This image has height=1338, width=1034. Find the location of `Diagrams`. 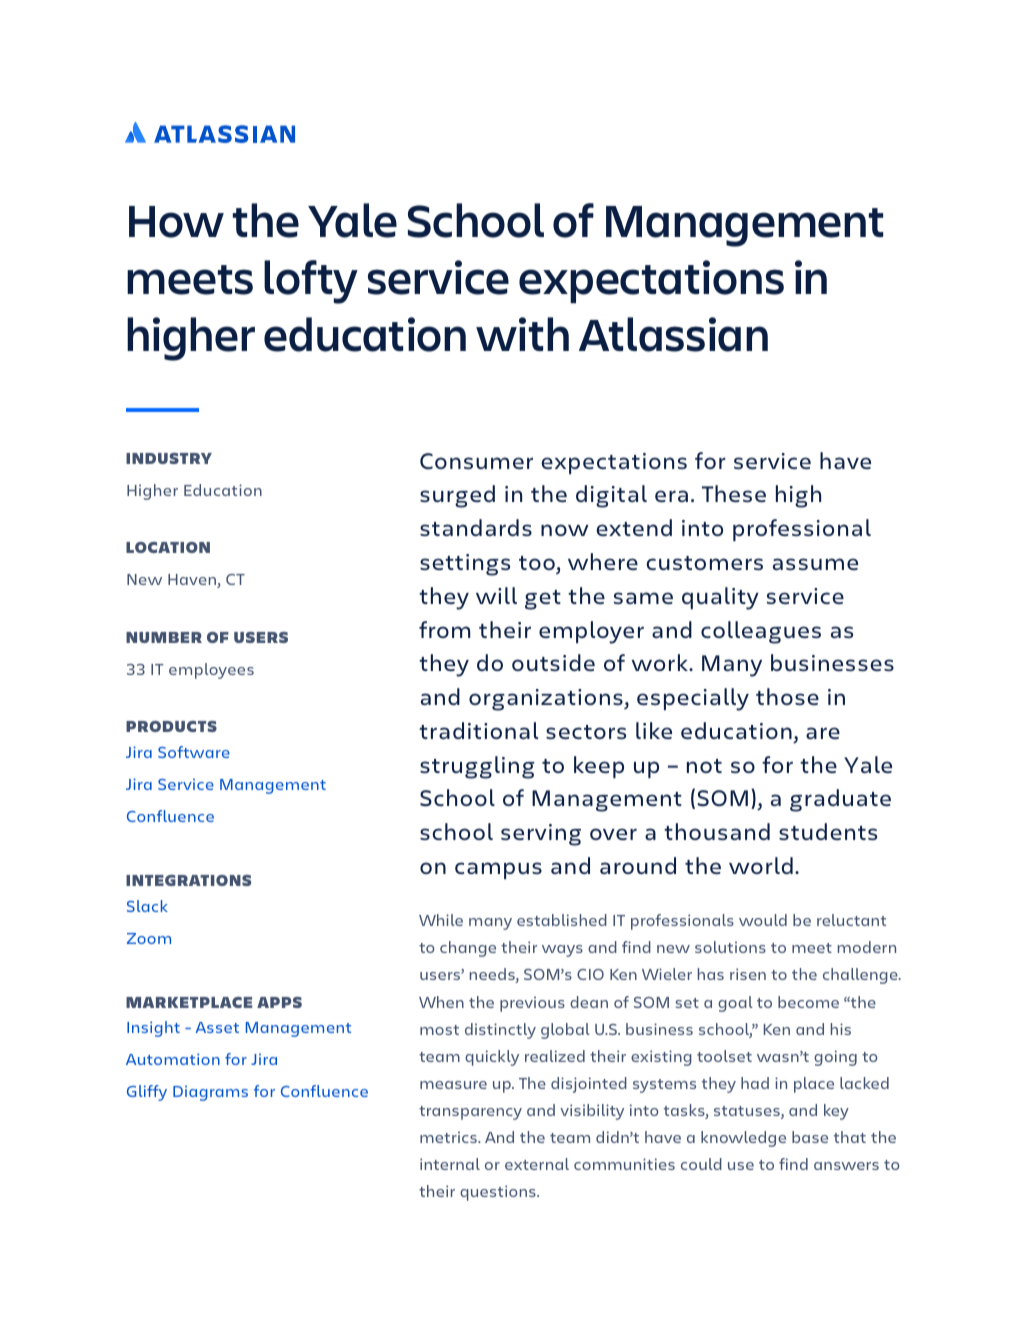

Diagrams is located at coordinates (210, 1093).
